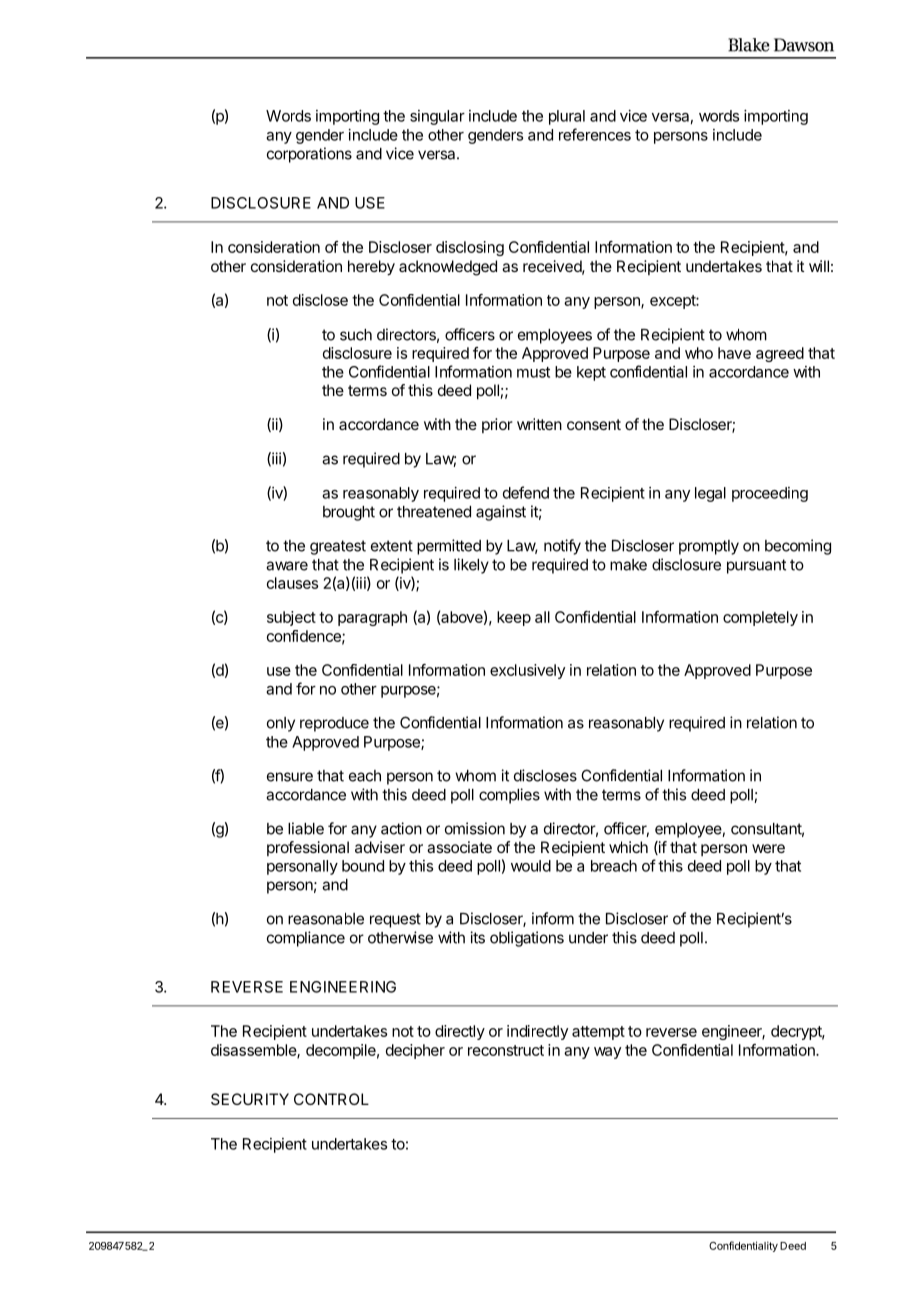 This screenshot has height=1308, width=924. Describe the element at coordinates (531, 866) in the screenshot. I see `would` at that location.
